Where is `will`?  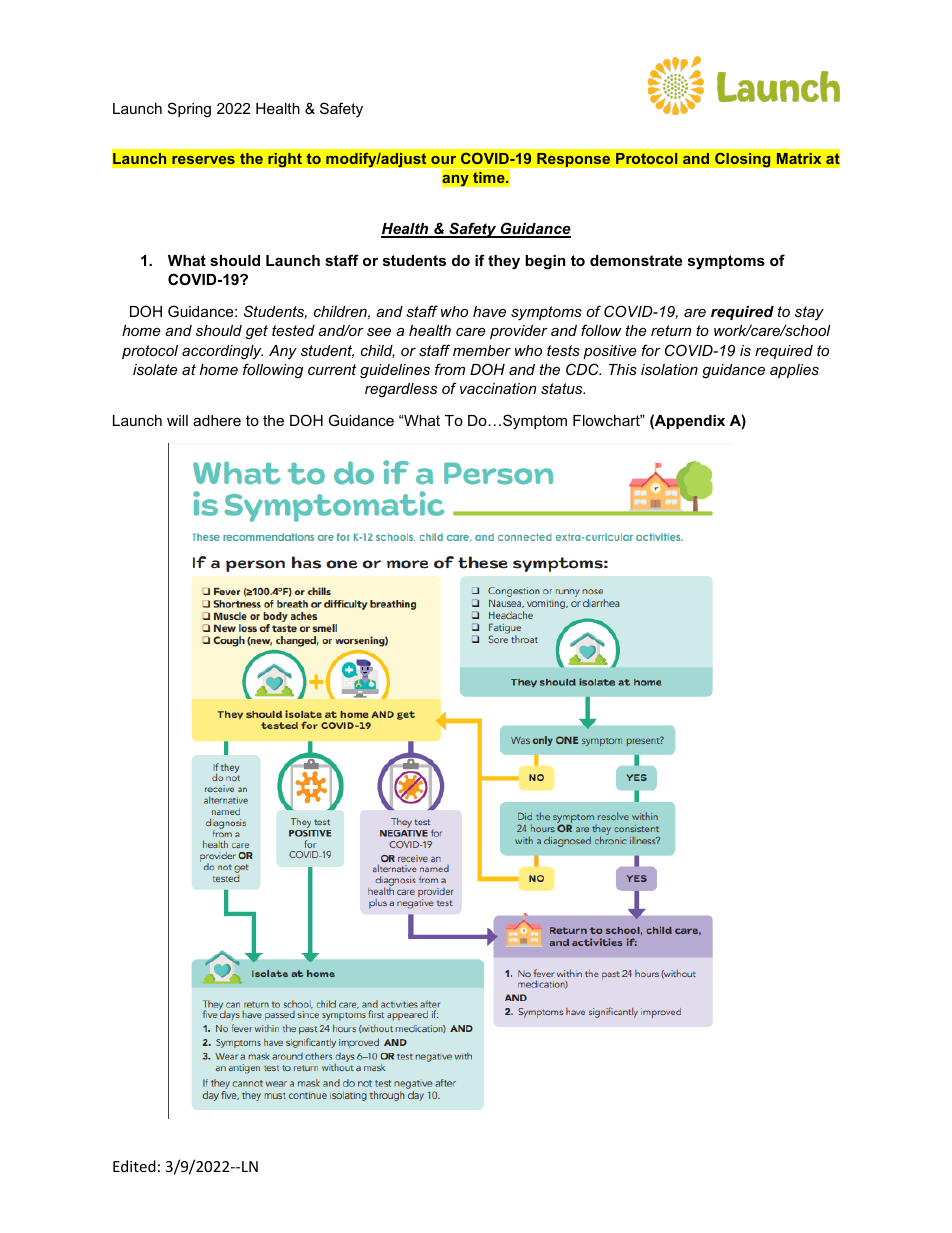 will is located at coordinates (177, 420).
